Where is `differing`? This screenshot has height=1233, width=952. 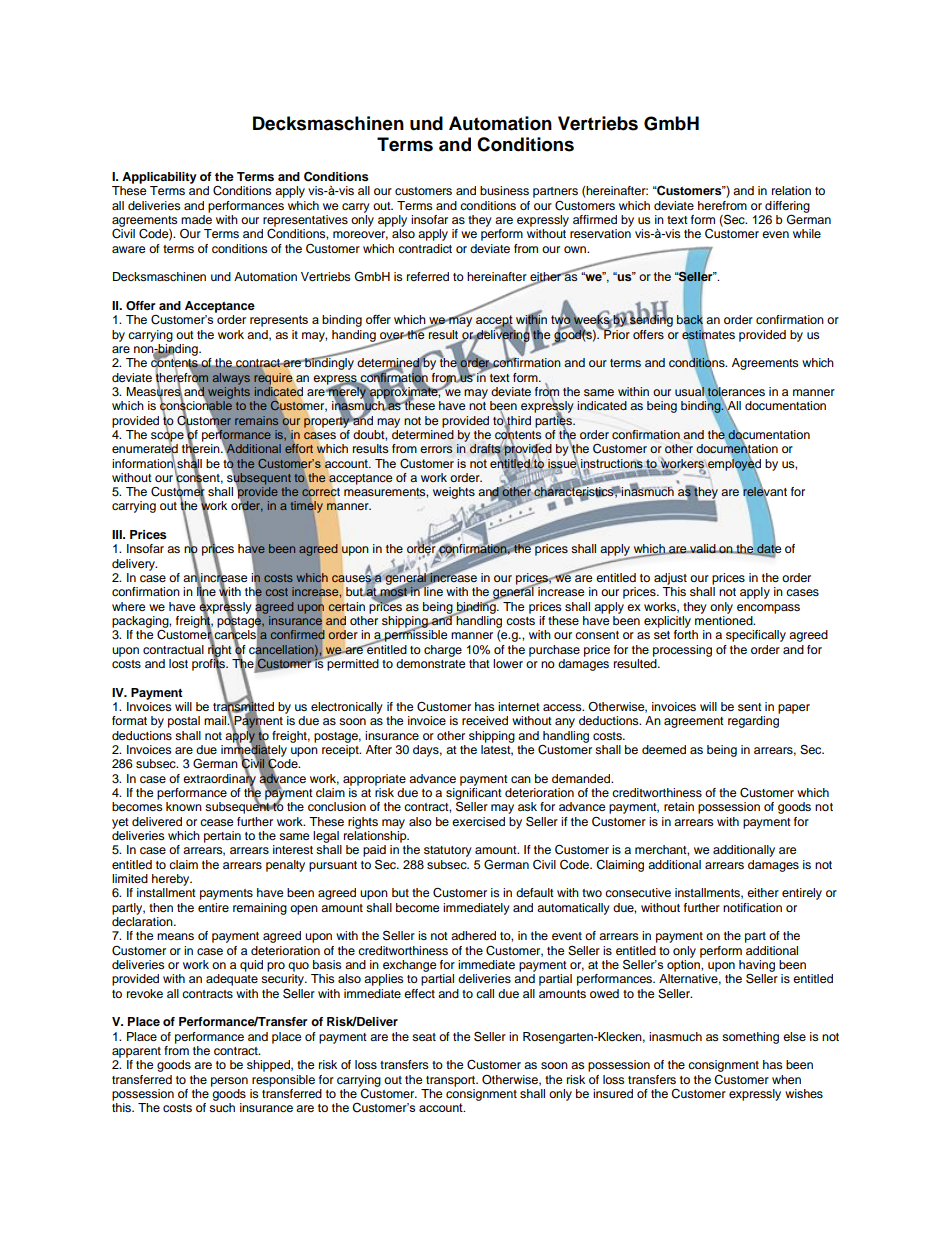
differing is located at coordinates (787, 208).
